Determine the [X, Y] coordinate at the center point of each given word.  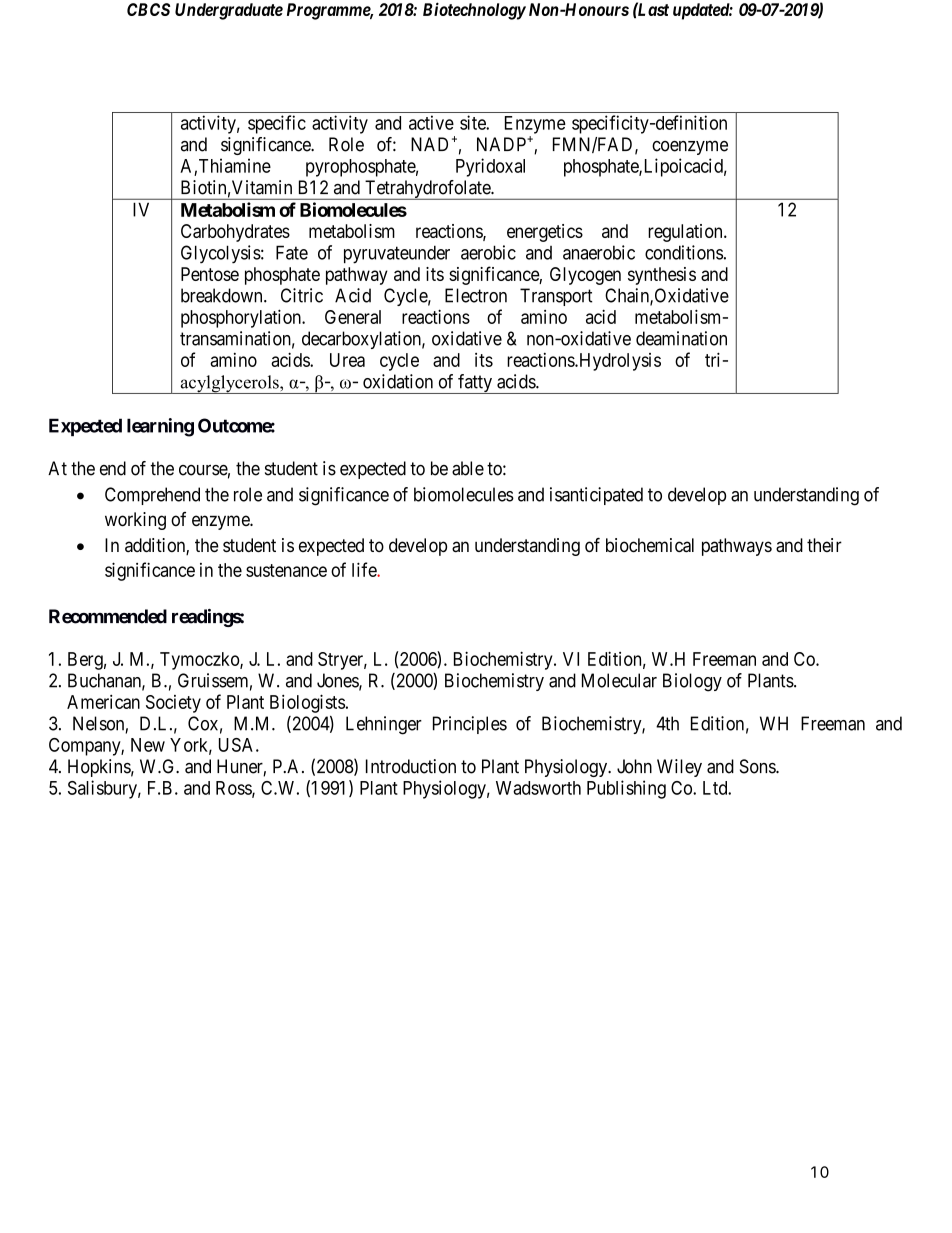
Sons [758, 766]
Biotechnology [474, 11]
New [148, 745]
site [473, 122]
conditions [684, 252]
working [135, 521]
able [468, 468]
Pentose [210, 274]
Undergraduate [229, 11]
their [824, 545]
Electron [476, 295]
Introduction [411, 766]
